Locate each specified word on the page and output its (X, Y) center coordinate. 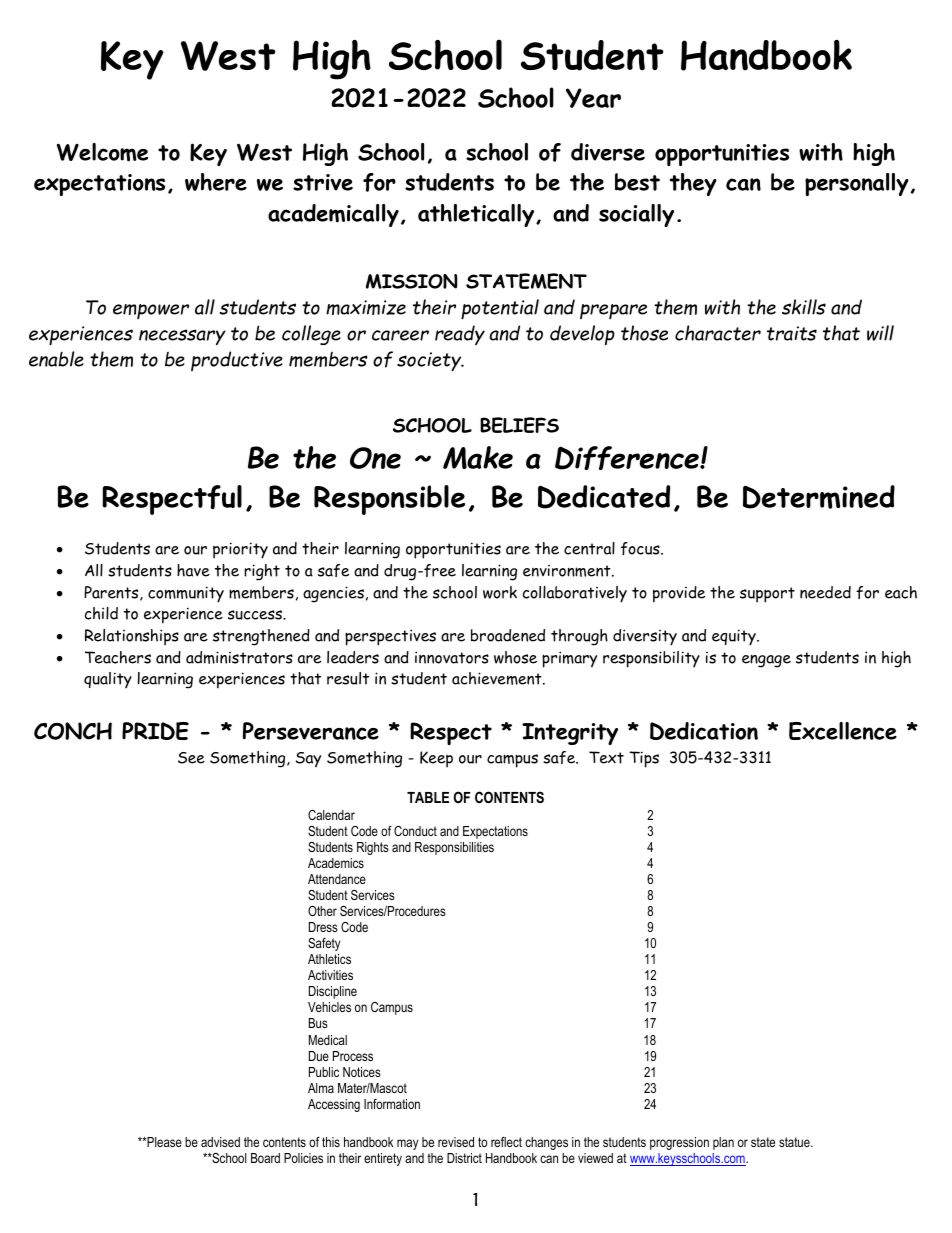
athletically (477, 215)
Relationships (132, 637)
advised (220, 1142)
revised (456, 1142)
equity (735, 637)
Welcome (102, 152)
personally (857, 184)
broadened (508, 635)
